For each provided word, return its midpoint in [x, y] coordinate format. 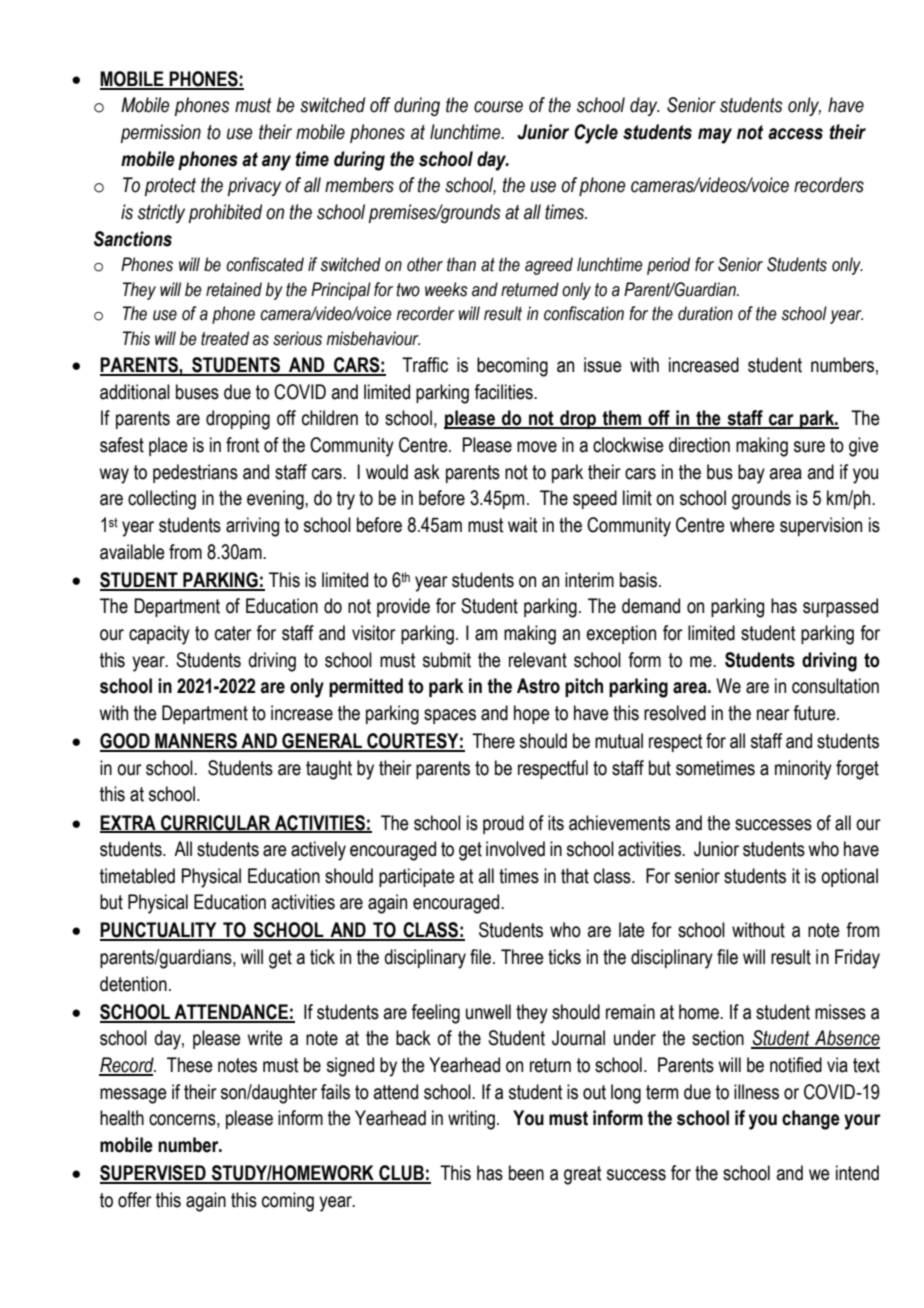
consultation [835, 686]
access [795, 134]
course [498, 107]
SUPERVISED [154, 1174]
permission [160, 133]
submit [447, 660]
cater [233, 633]
